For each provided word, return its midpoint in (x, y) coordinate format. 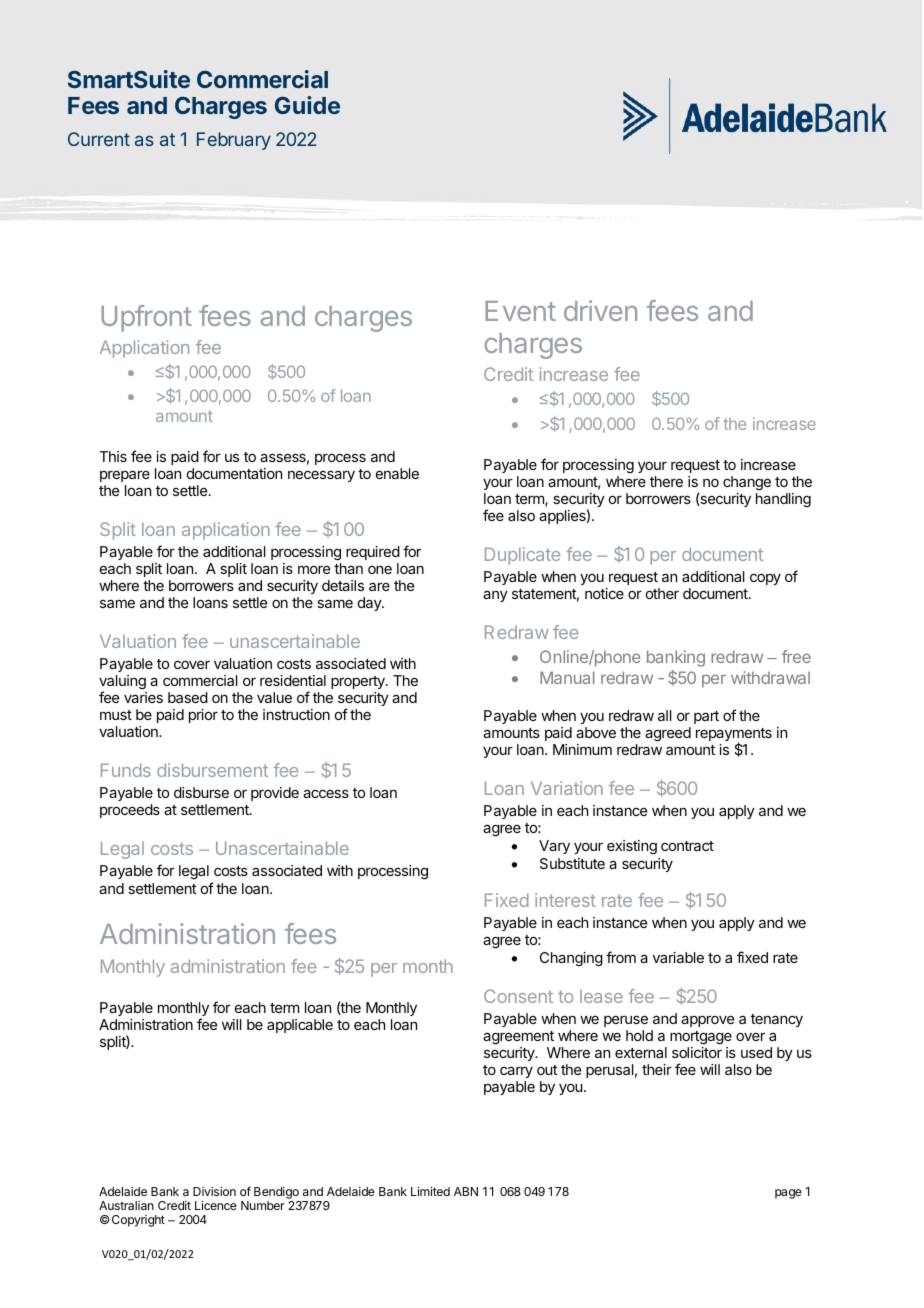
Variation (567, 788)
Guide (307, 105)
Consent (518, 996)
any (495, 596)
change (747, 483)
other (662, 593)
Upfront (146, 318)
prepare (125, 476)
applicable (300, 1026)
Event (520, 311)
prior (203, 716)
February (234, 141)
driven (600, 310)
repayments (734, 736)
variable (678, 957)
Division (214, 1191)
